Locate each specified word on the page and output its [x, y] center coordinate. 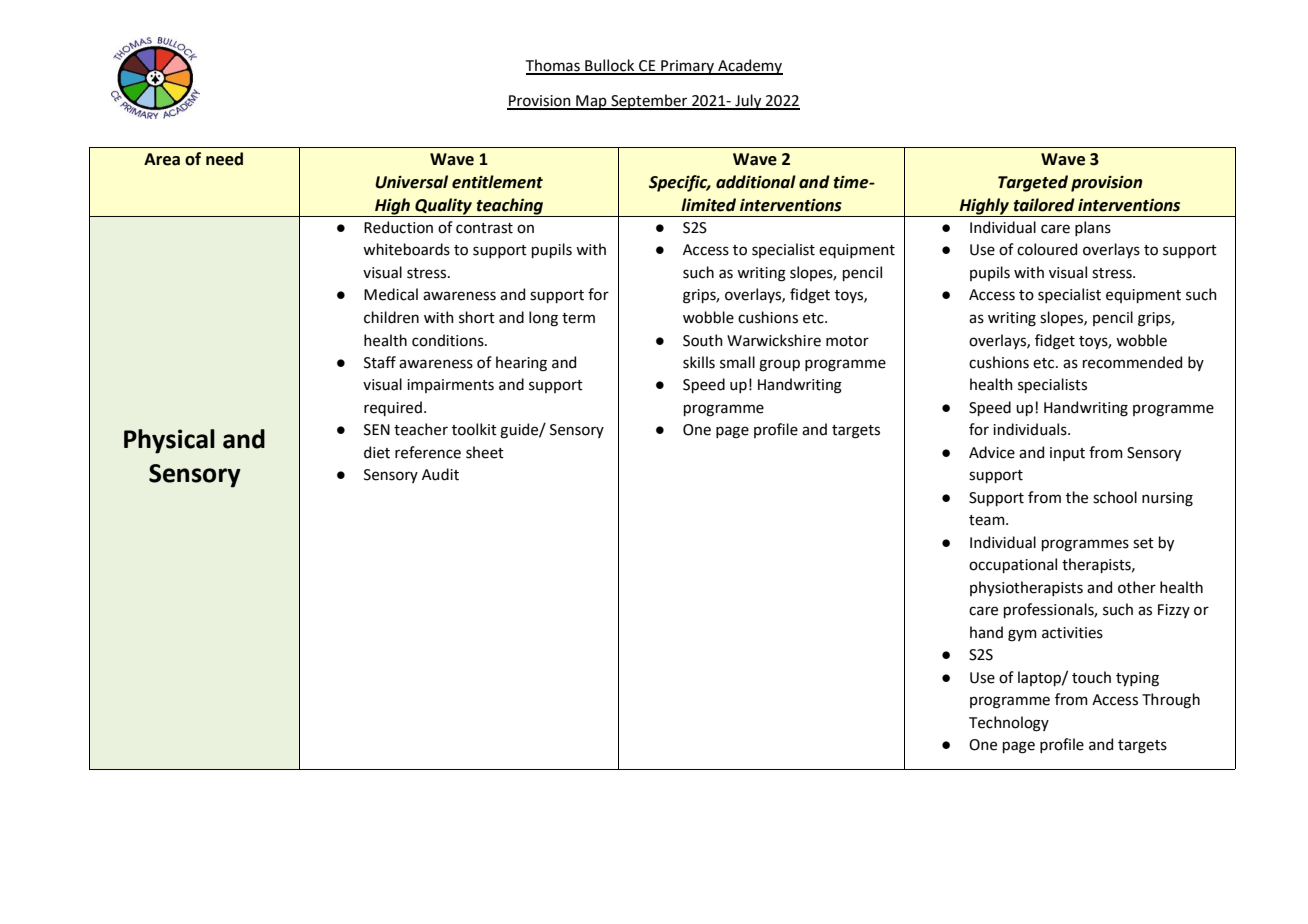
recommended [1132, 362]
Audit [440, 474]
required [393, 408]
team [988, 520]
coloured [1047, 249]
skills [699, 362]
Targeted [1033, 183]
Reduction [398, 227]
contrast [484, 228]
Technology [1009, 724]
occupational [1013, 565]
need [224, 159]
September [649, 102]
